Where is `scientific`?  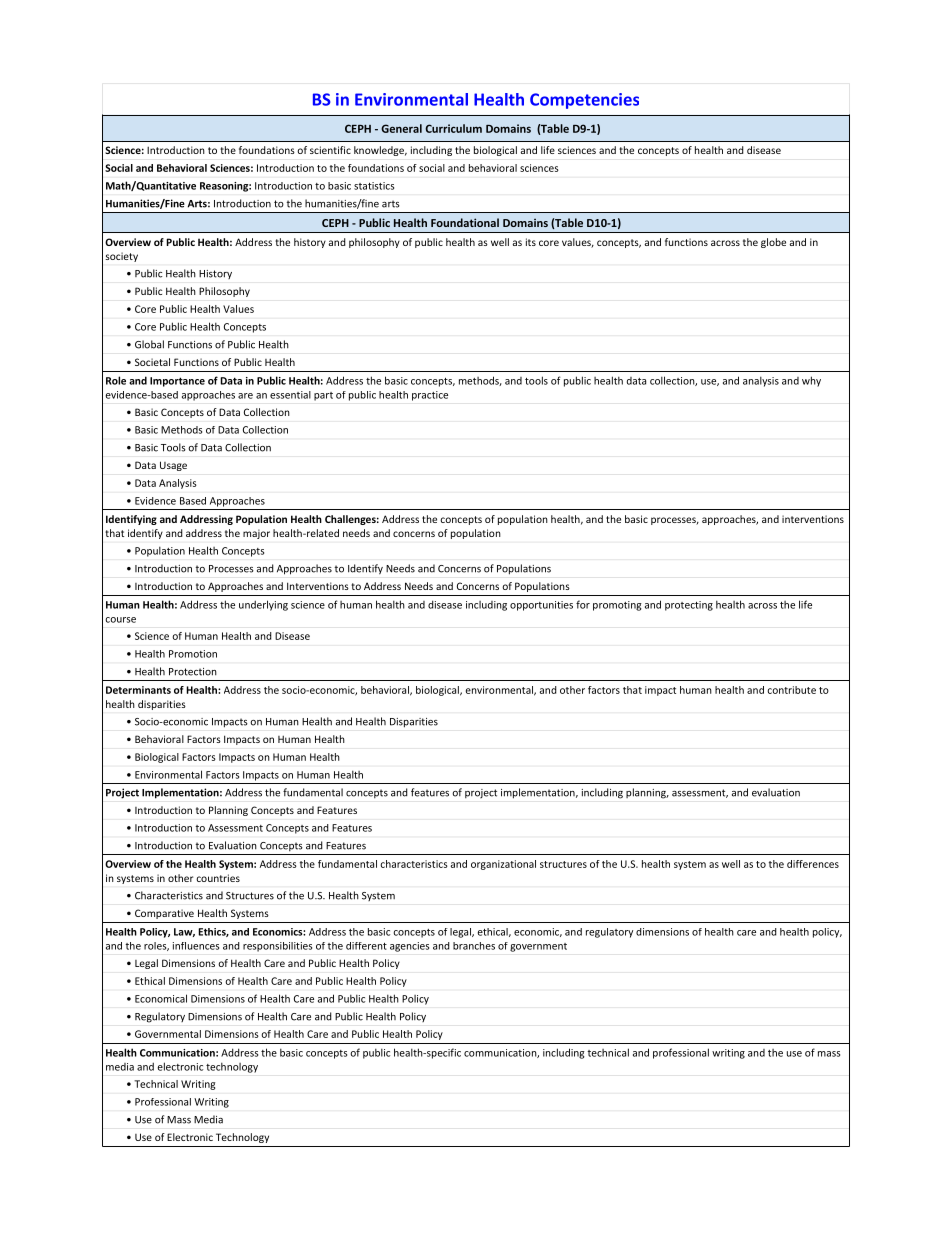 scientific is located at coordinates (330, 150).
